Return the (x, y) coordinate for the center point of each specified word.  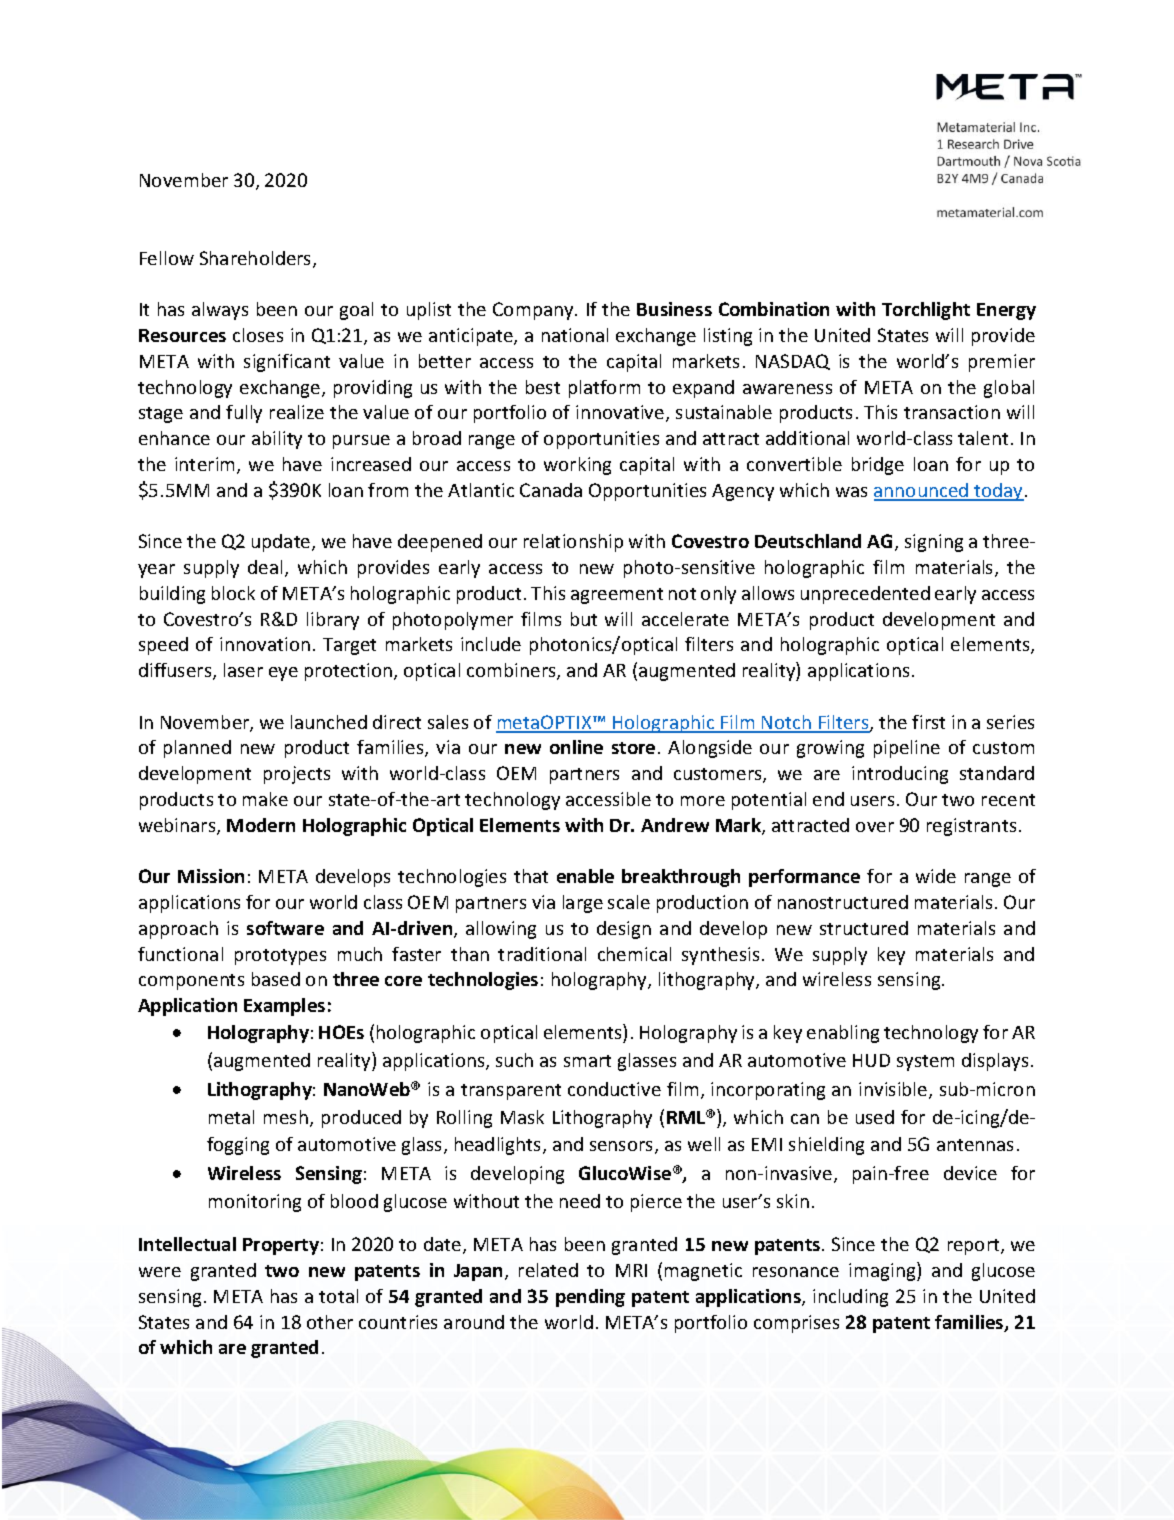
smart (587, 1061)
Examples (284, 1007)
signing (934, 543)
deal (265, 567)
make (265, 799)
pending (590, 1298)
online (576, 747)
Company (534, 311)
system (925, 1063)
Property (281, 1246)
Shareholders (257, 259)
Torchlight (926, 311)
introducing (900, 775)
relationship (573, 543)
